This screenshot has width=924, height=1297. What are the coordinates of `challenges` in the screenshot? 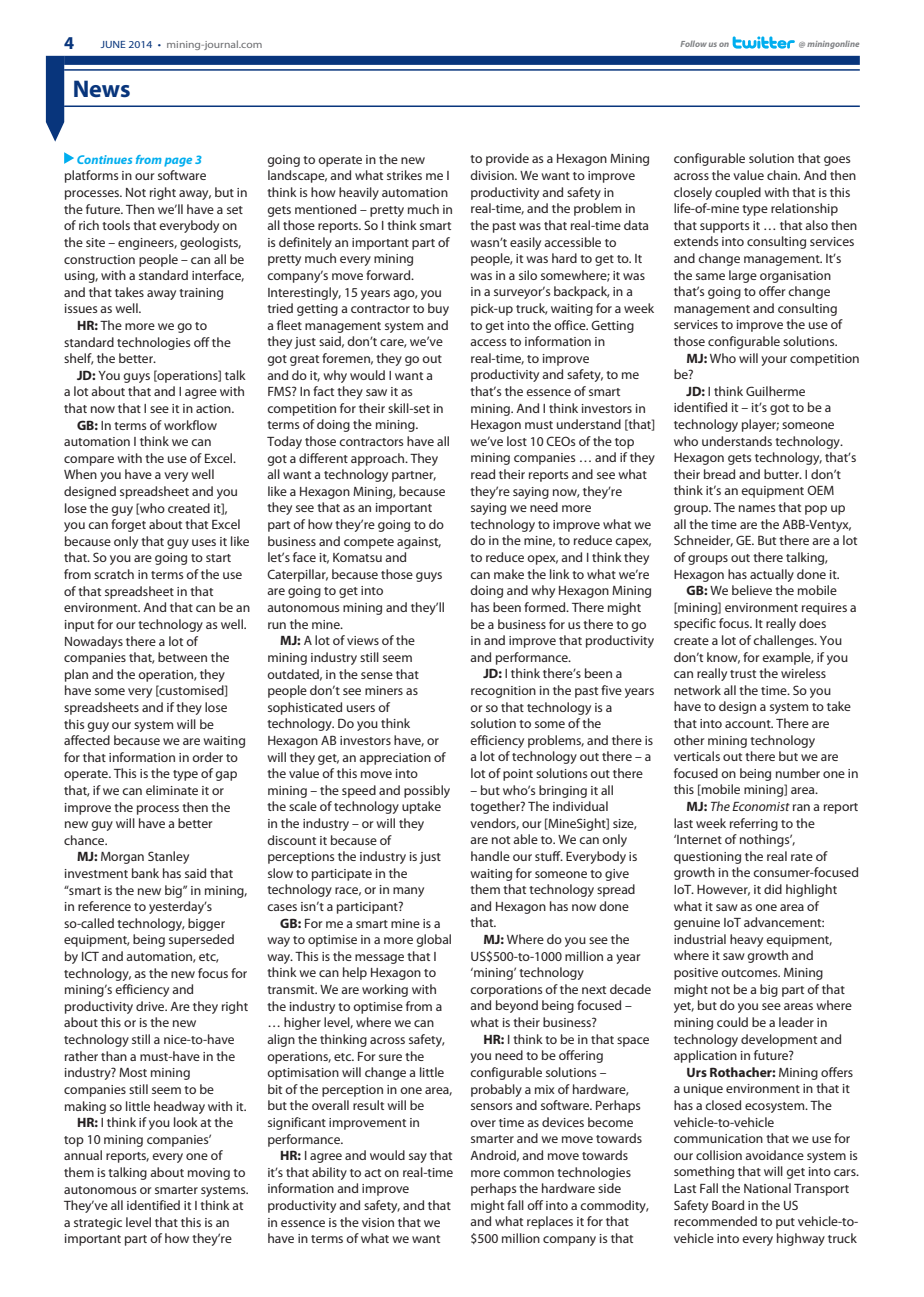 It's located at (784, 641).
